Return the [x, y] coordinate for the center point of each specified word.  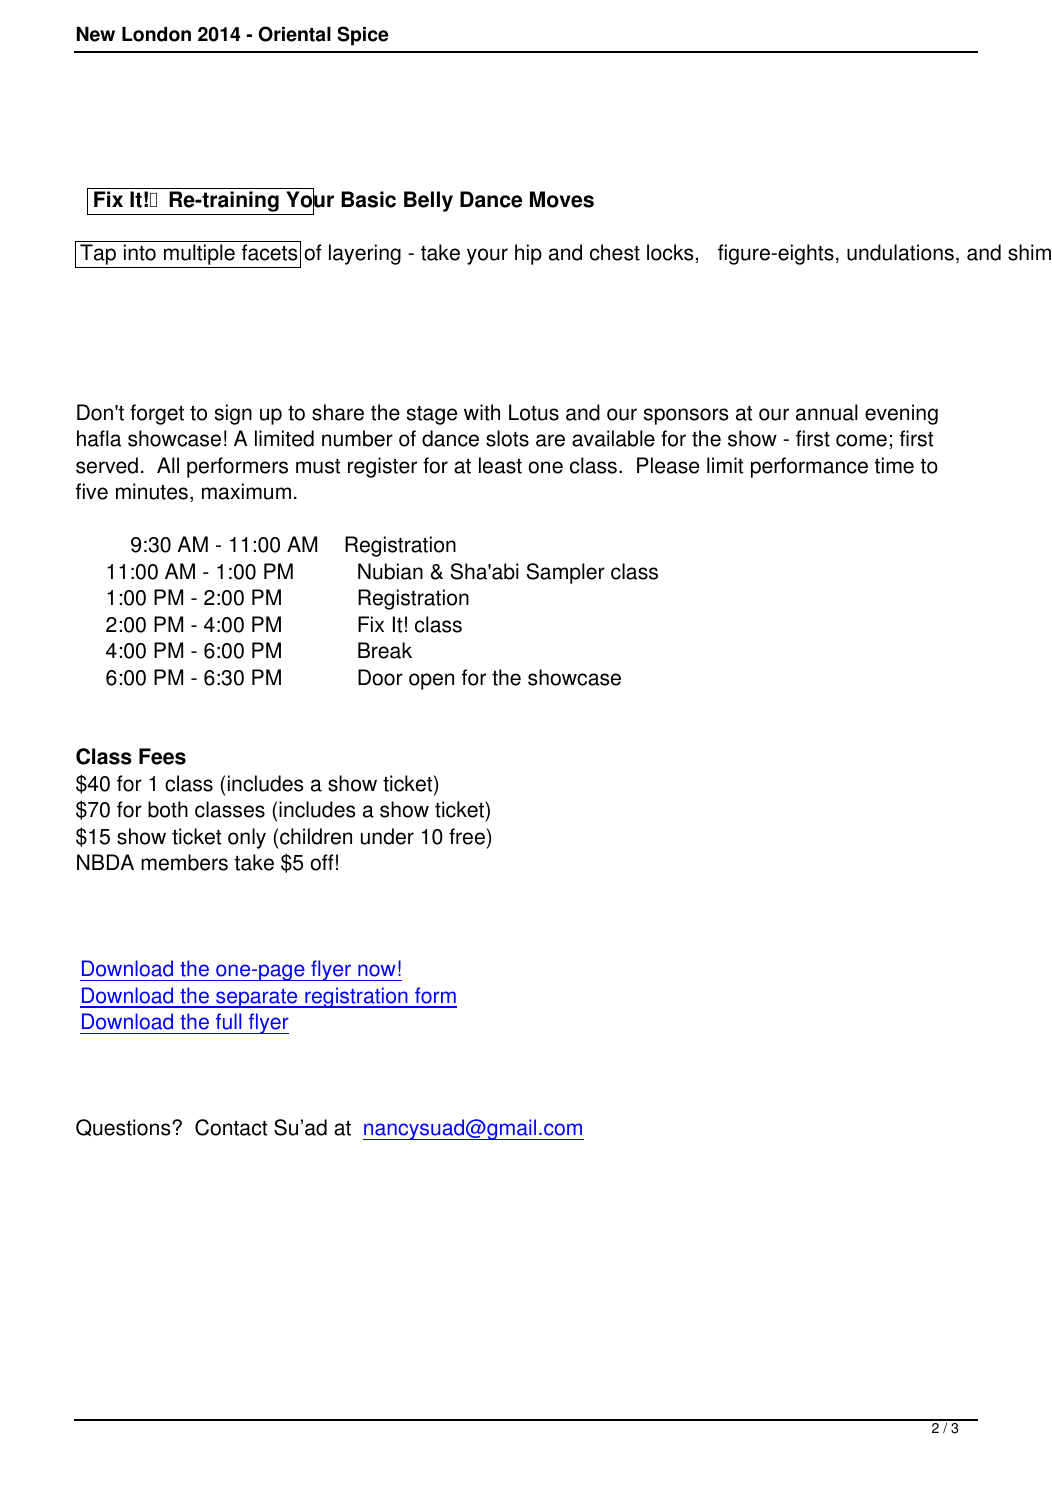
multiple [199, 256]
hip [528, 254]
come [861, 440]
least [500, 465]
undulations [900, 252]
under [387, 836]
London [156, 34]
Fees [162, 756]
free [467, 836]
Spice [362, 36]
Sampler [566, 573]
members [184, 862]
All [168, 465]
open [431, 681]
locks [670, 252]
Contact [231, 1127]
